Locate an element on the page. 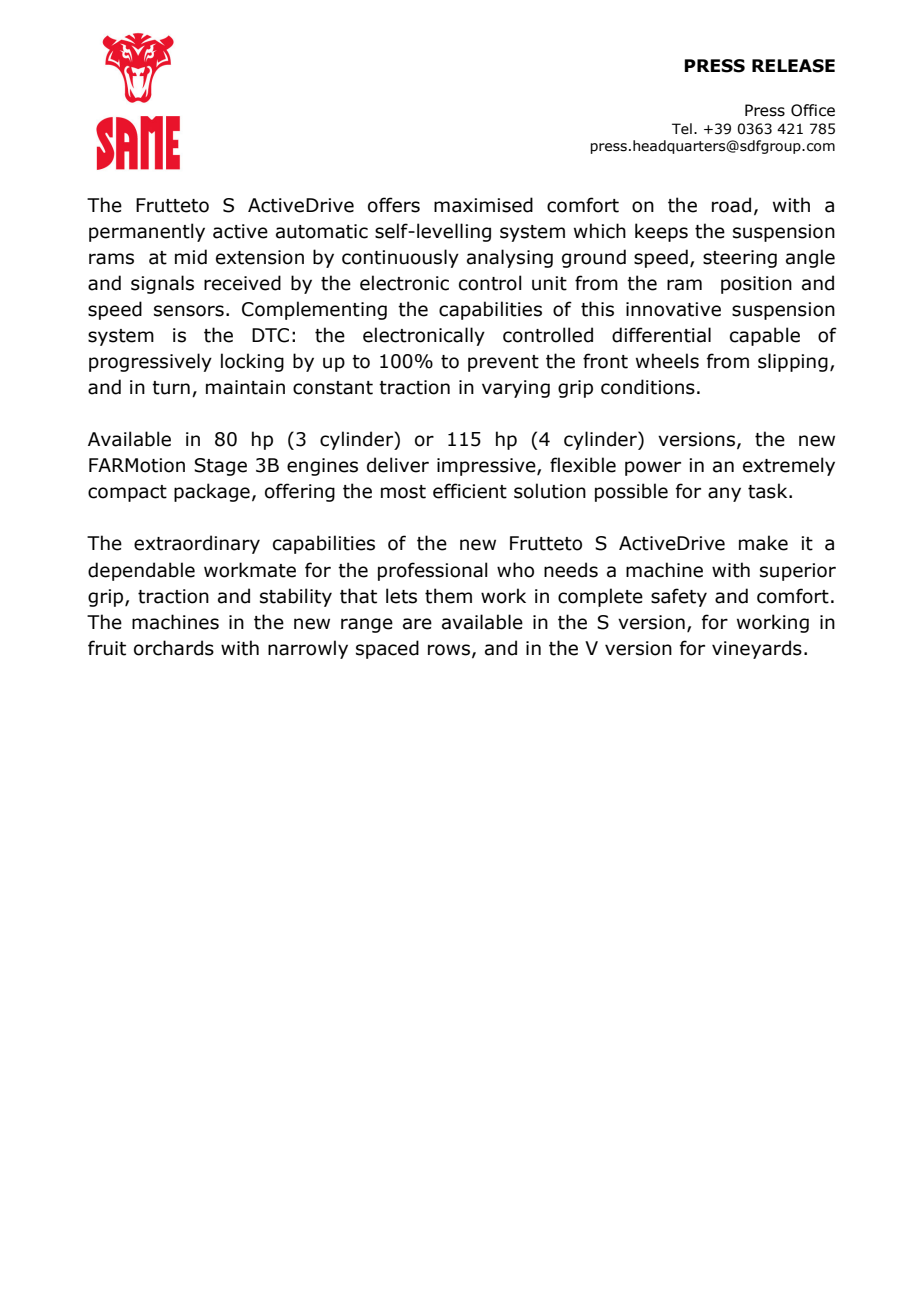  road is located at coordinates (731, 205).
